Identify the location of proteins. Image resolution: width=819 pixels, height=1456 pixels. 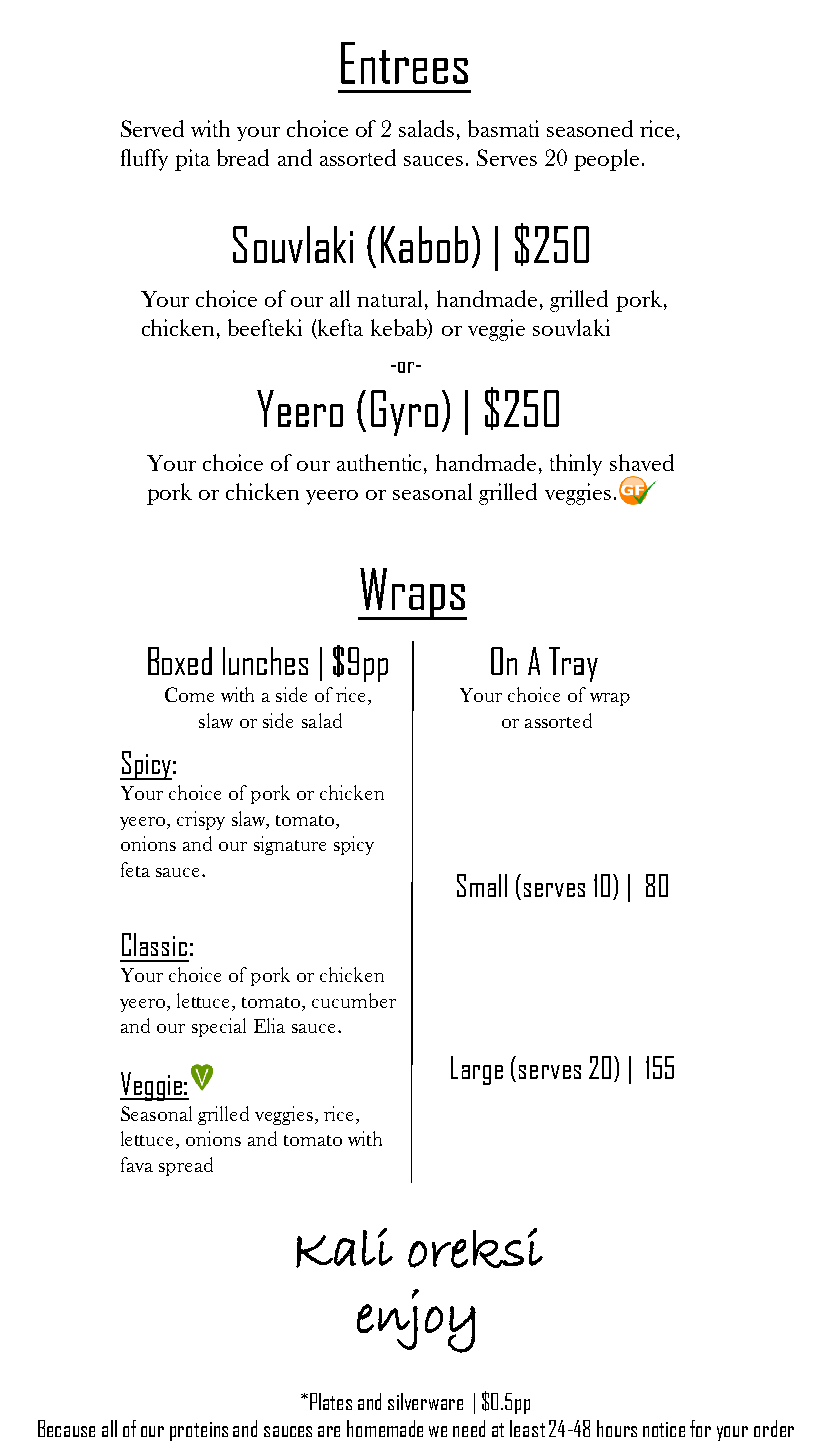
(199, 1431).
